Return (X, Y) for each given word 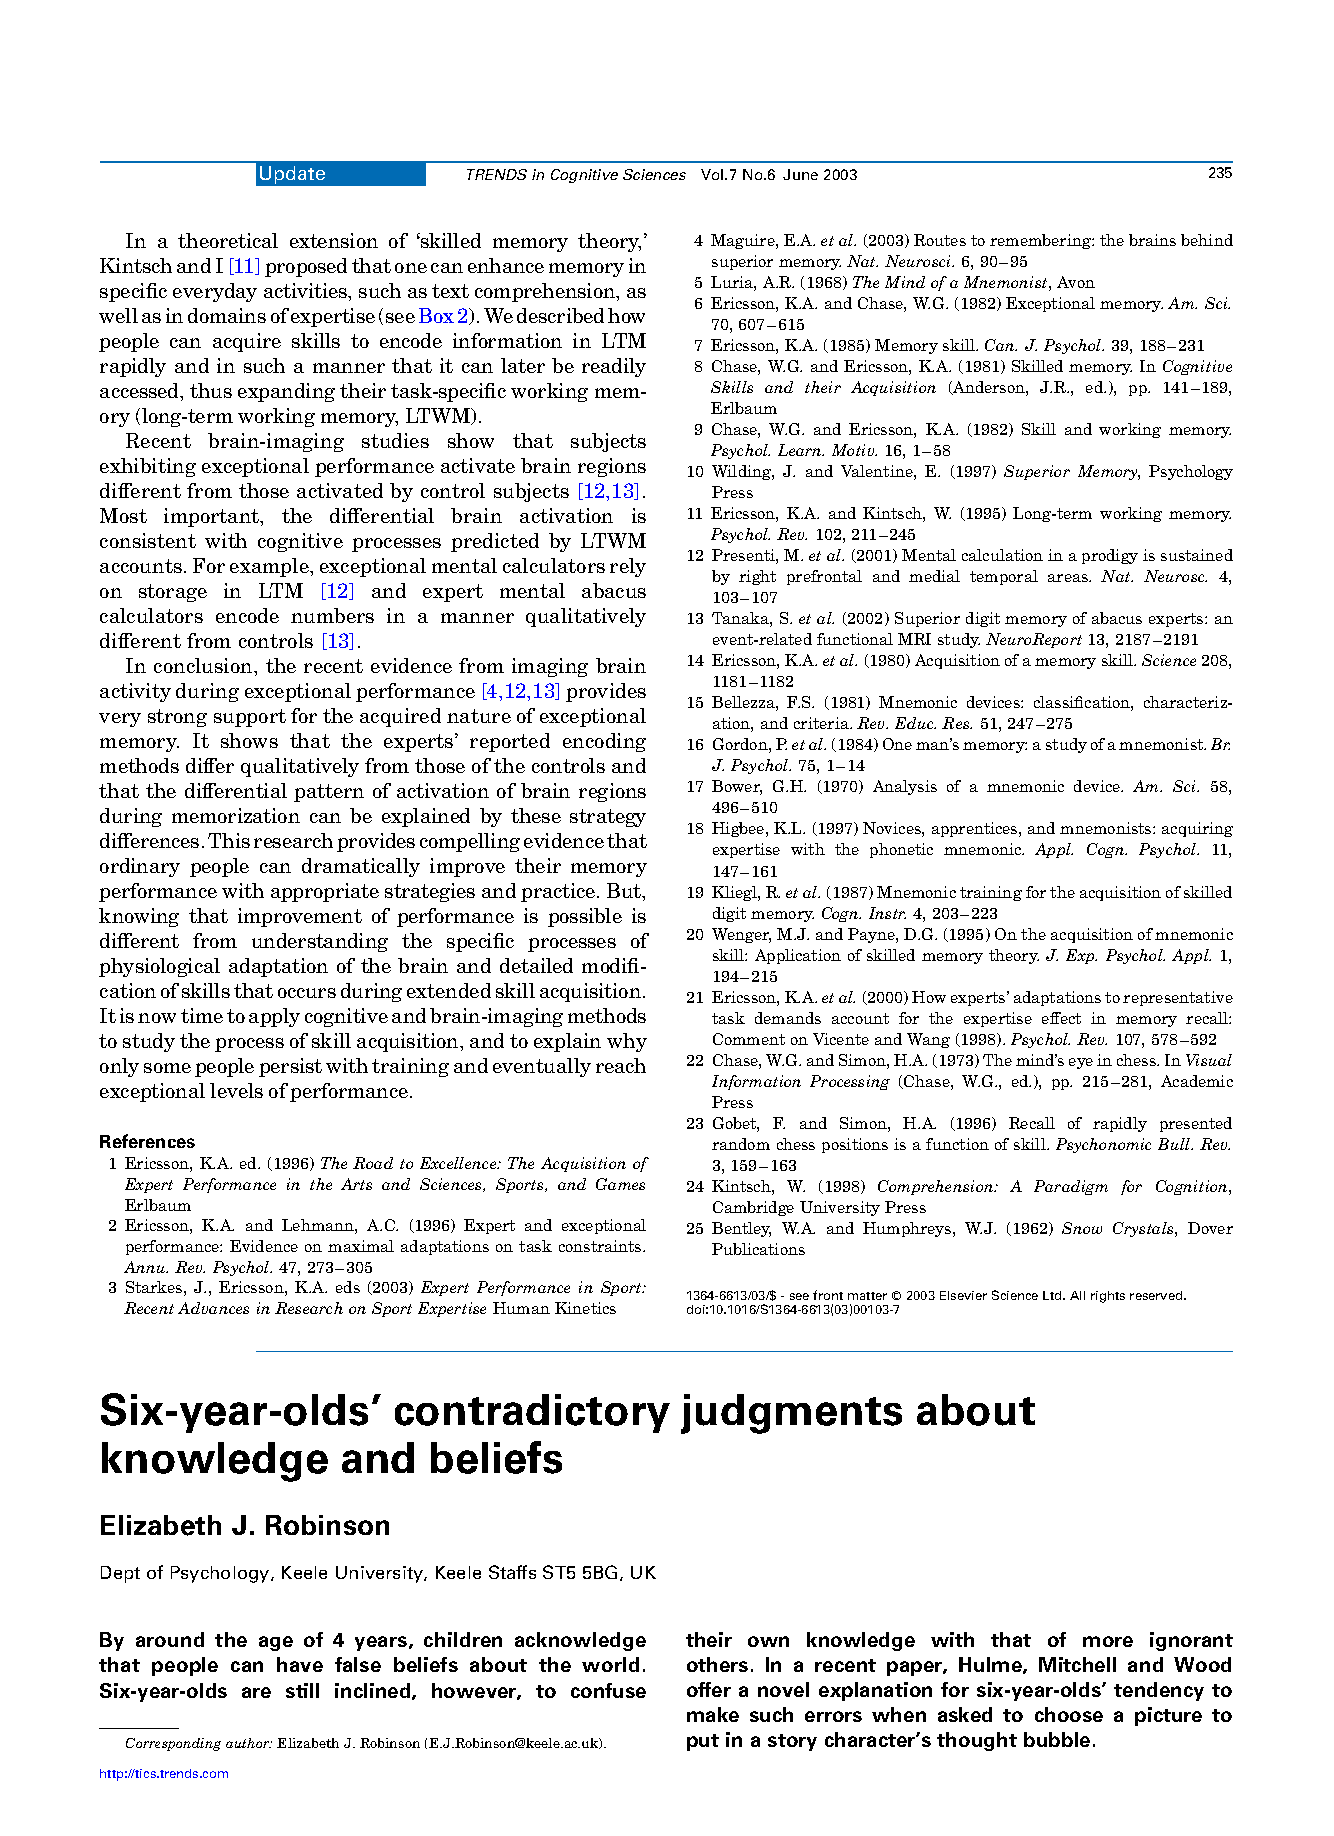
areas (1069, 578)
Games (620, 1184)
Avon (1076, 282)
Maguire (744, 241)
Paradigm (1071, 1187)
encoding (604, 742)
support (250, 718)
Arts (356, 1184)
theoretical (228, 240)
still (302, 1690)
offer (709, 1689)
